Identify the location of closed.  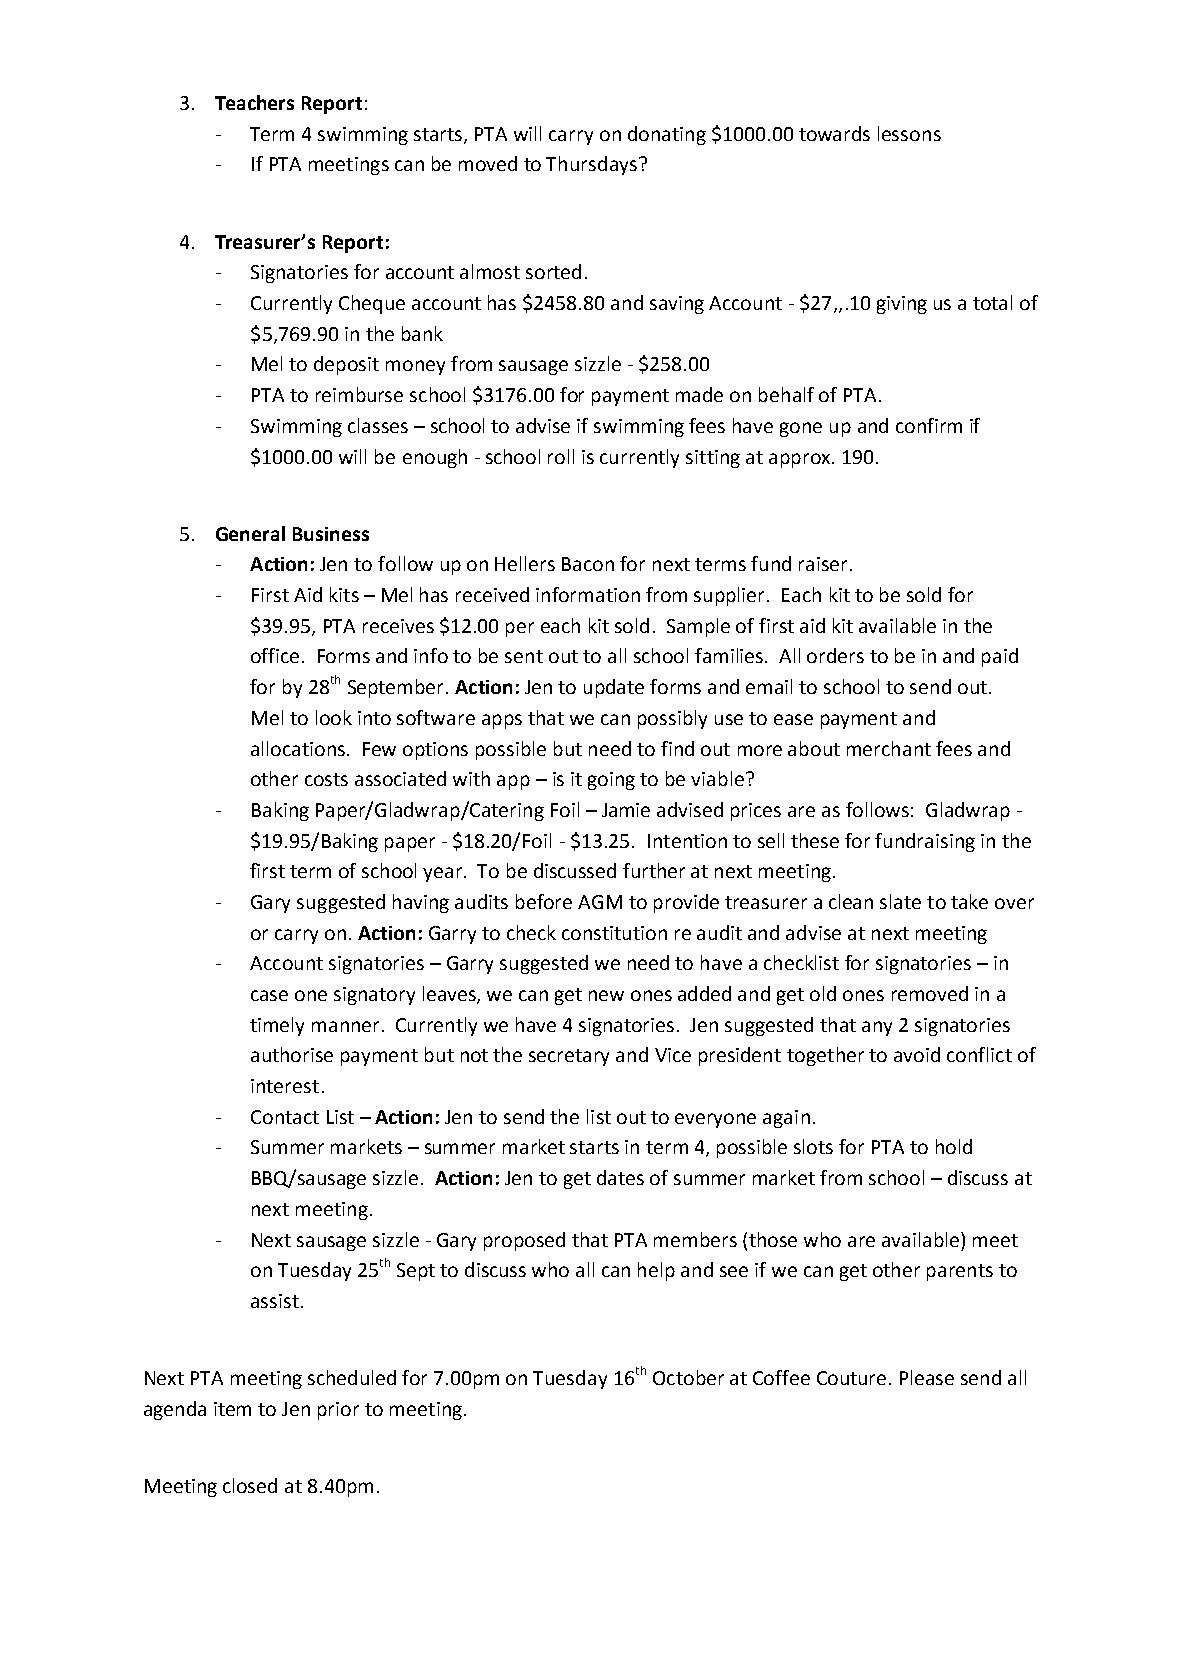
(250, 1485).
